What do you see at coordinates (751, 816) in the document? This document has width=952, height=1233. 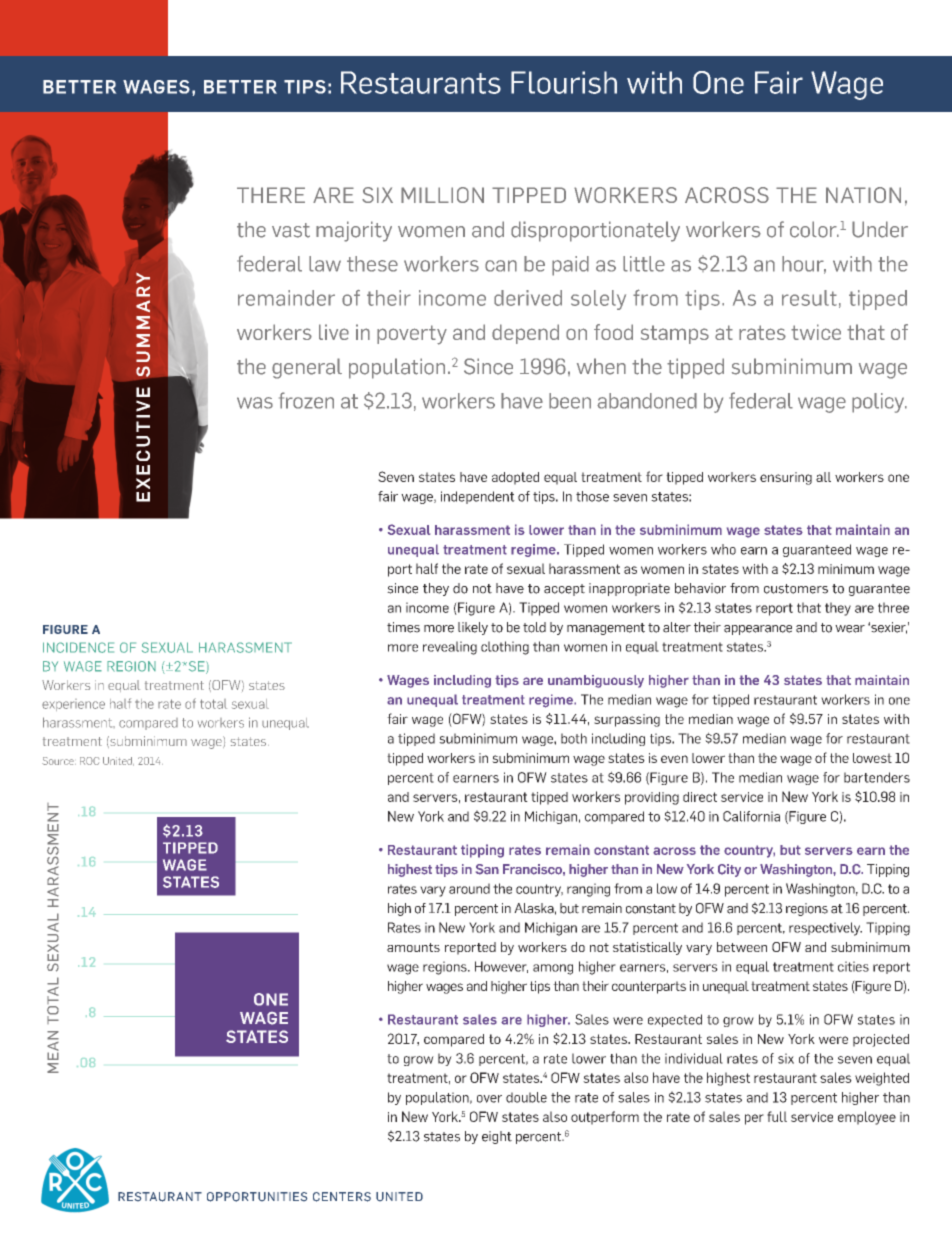 I see `California` at bounding box center [751, 816].
